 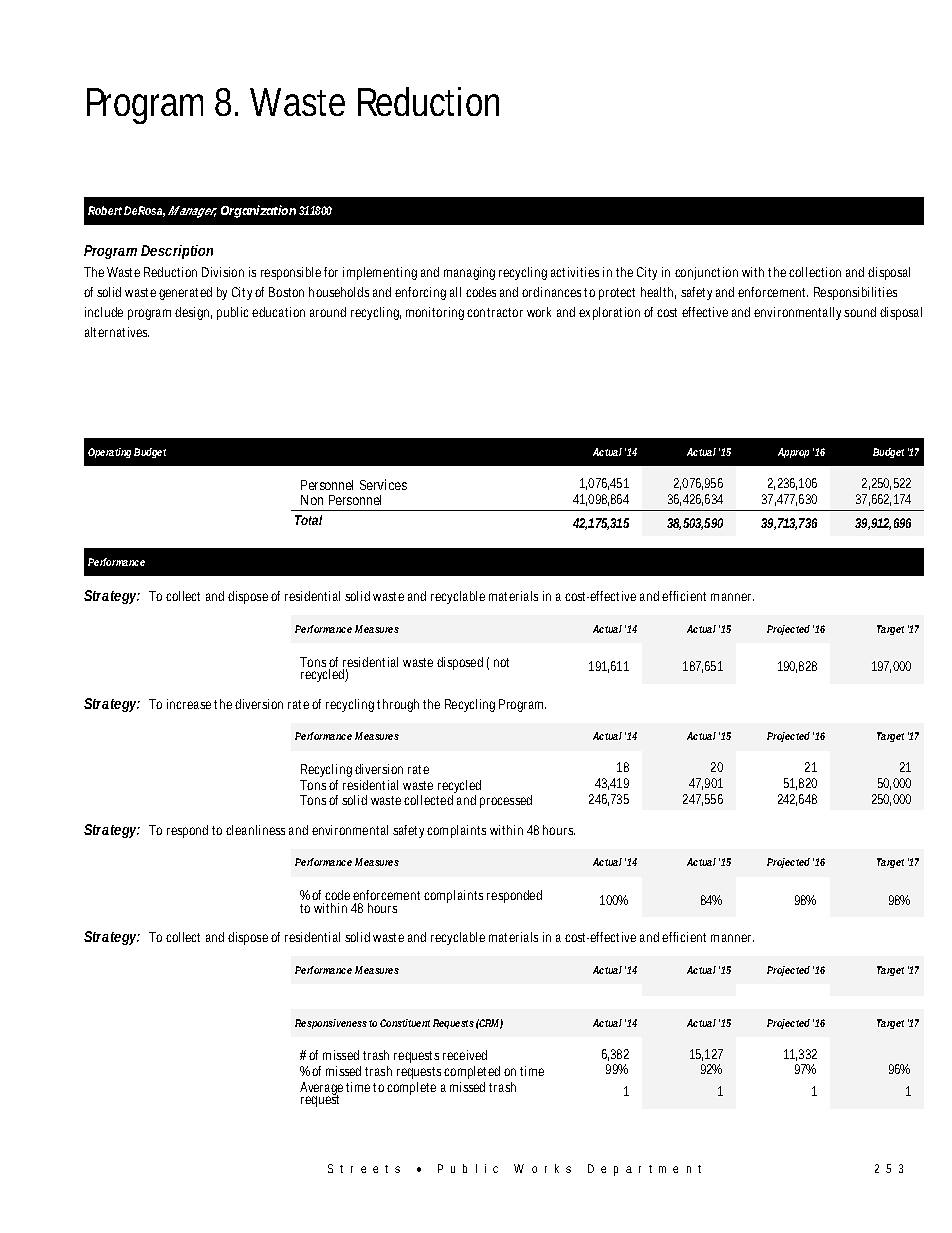 What do you see at coordinates (506, 801) in the image?
I see `processed` at bounding box center [506, 801].
